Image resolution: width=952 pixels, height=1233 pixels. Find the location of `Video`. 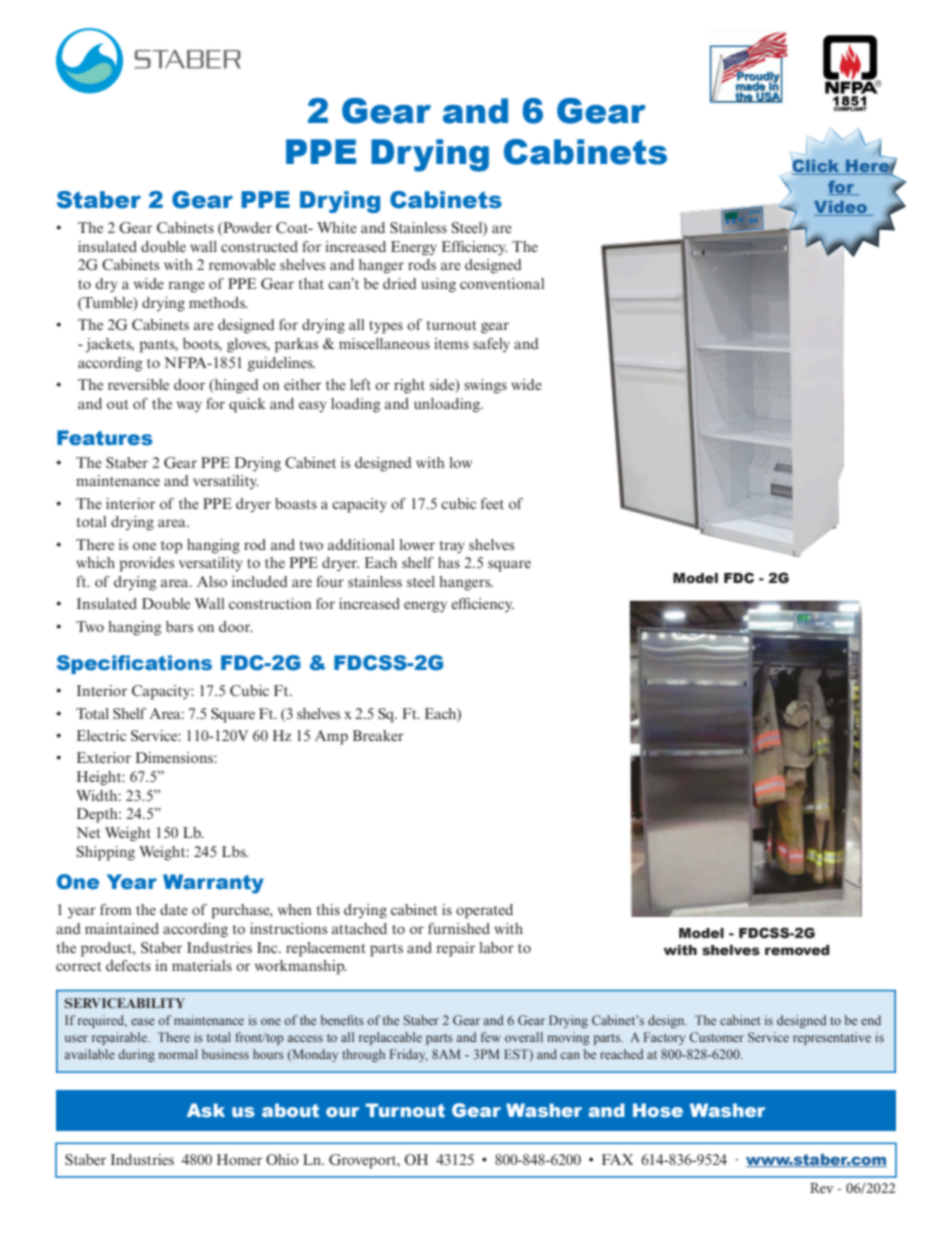

Video is located at coordinates (842, 208).
